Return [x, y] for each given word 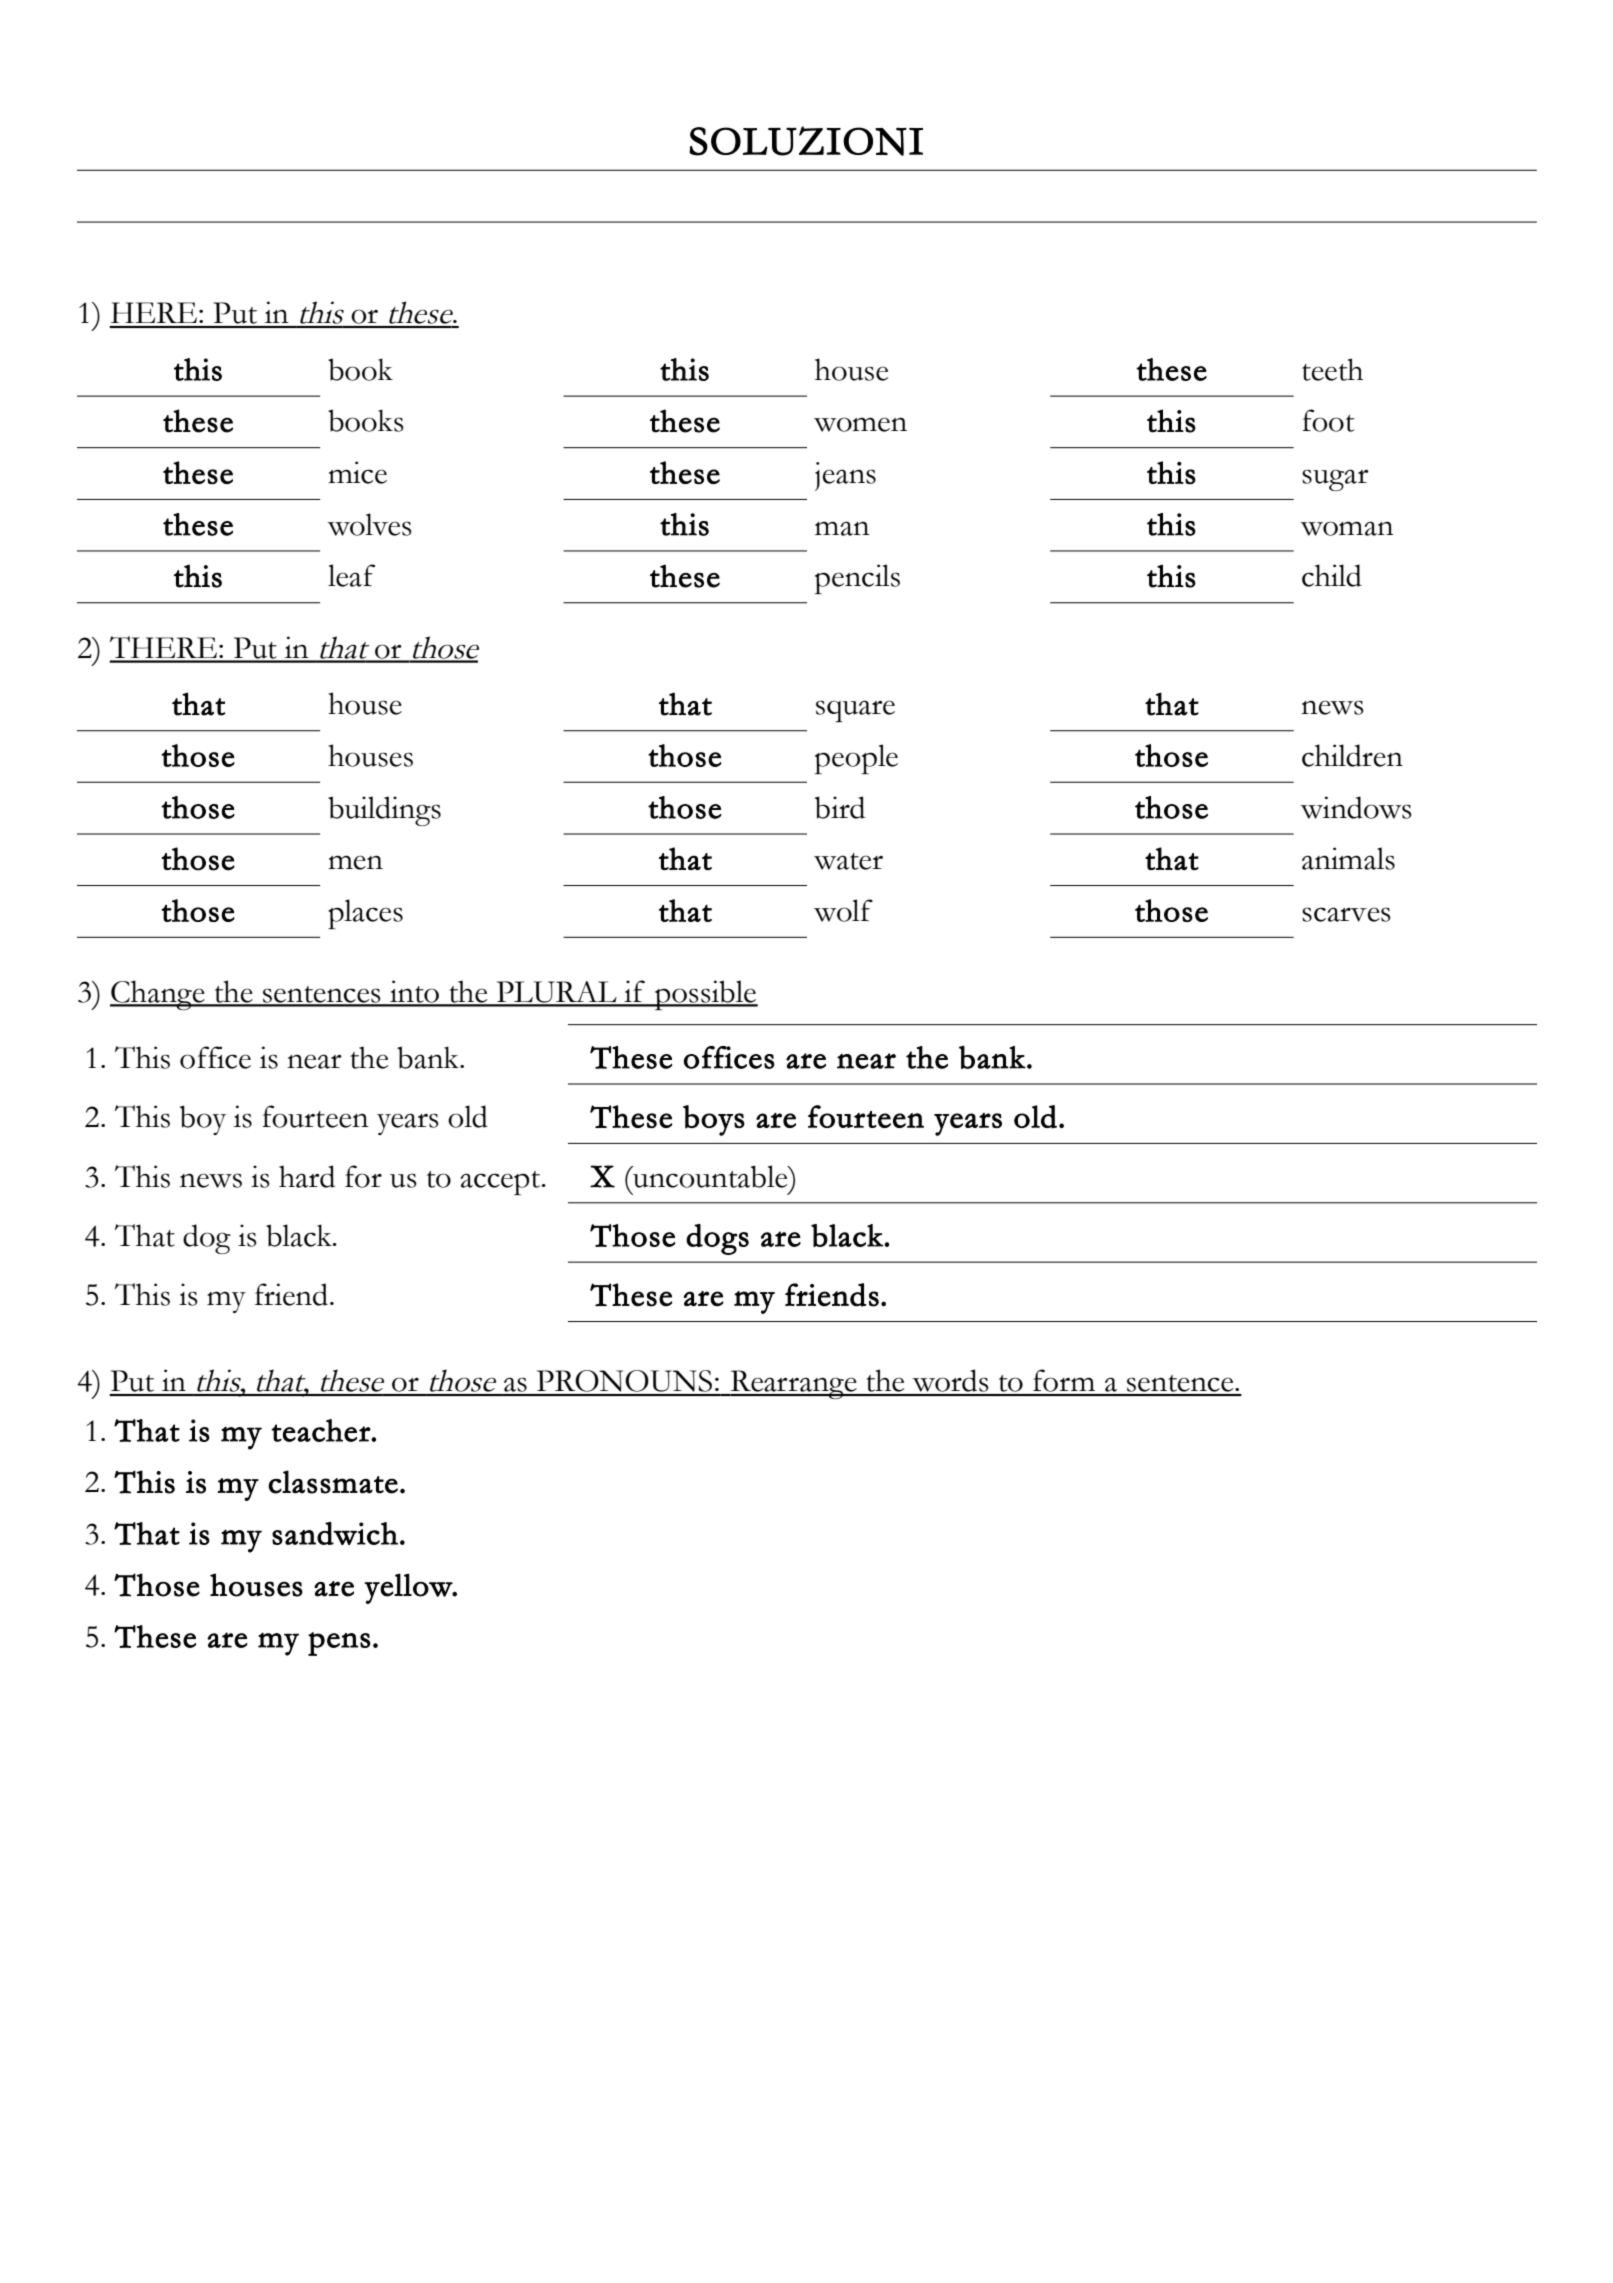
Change [158, 995]
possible [705, 995]
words [951, 1382]
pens [339, 1644]
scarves [1346, 914]
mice [357, 472]
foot [1328, 420]
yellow [409, 1588]
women [860, 424]
